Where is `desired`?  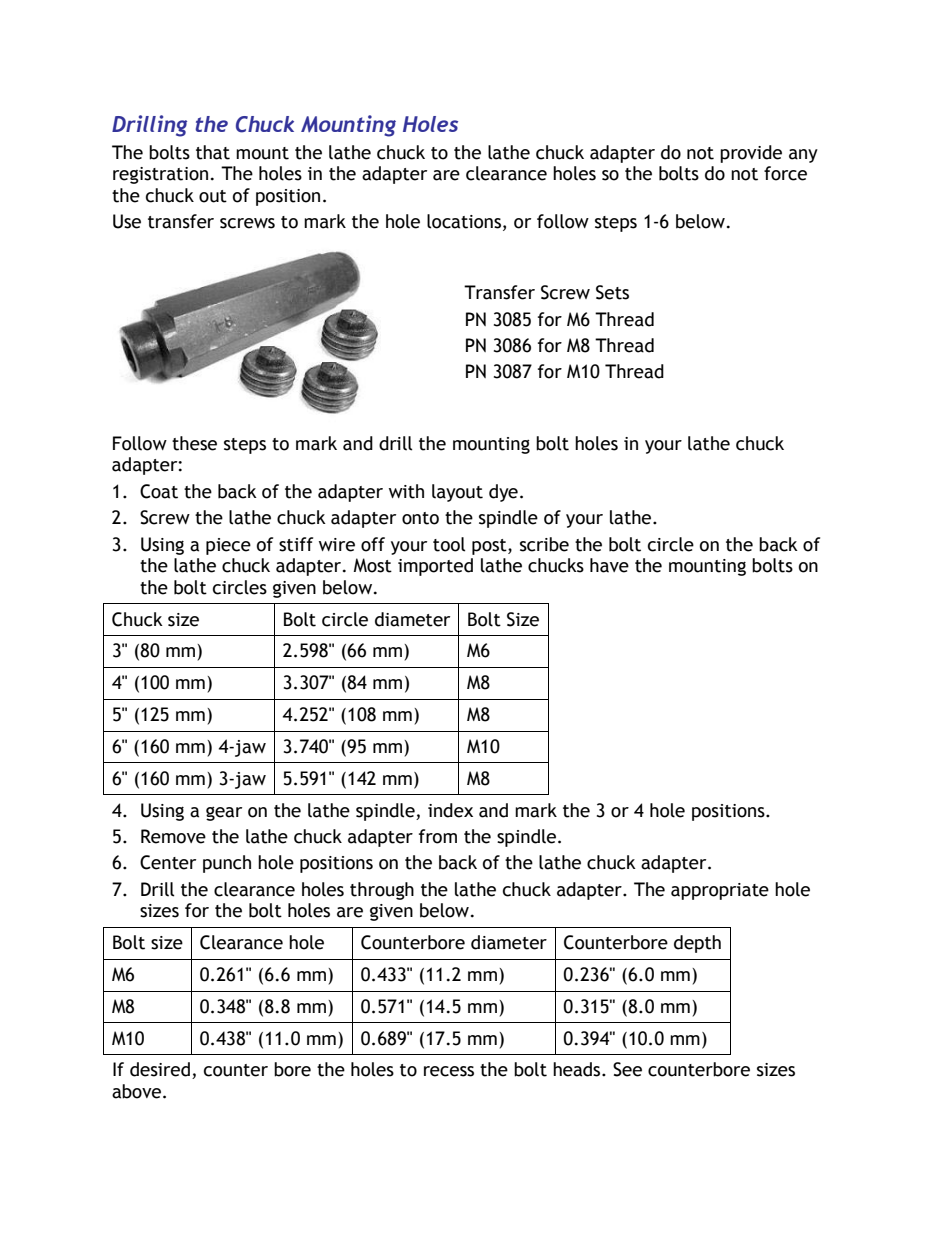
desired is located at coordinates (160, 1069).
